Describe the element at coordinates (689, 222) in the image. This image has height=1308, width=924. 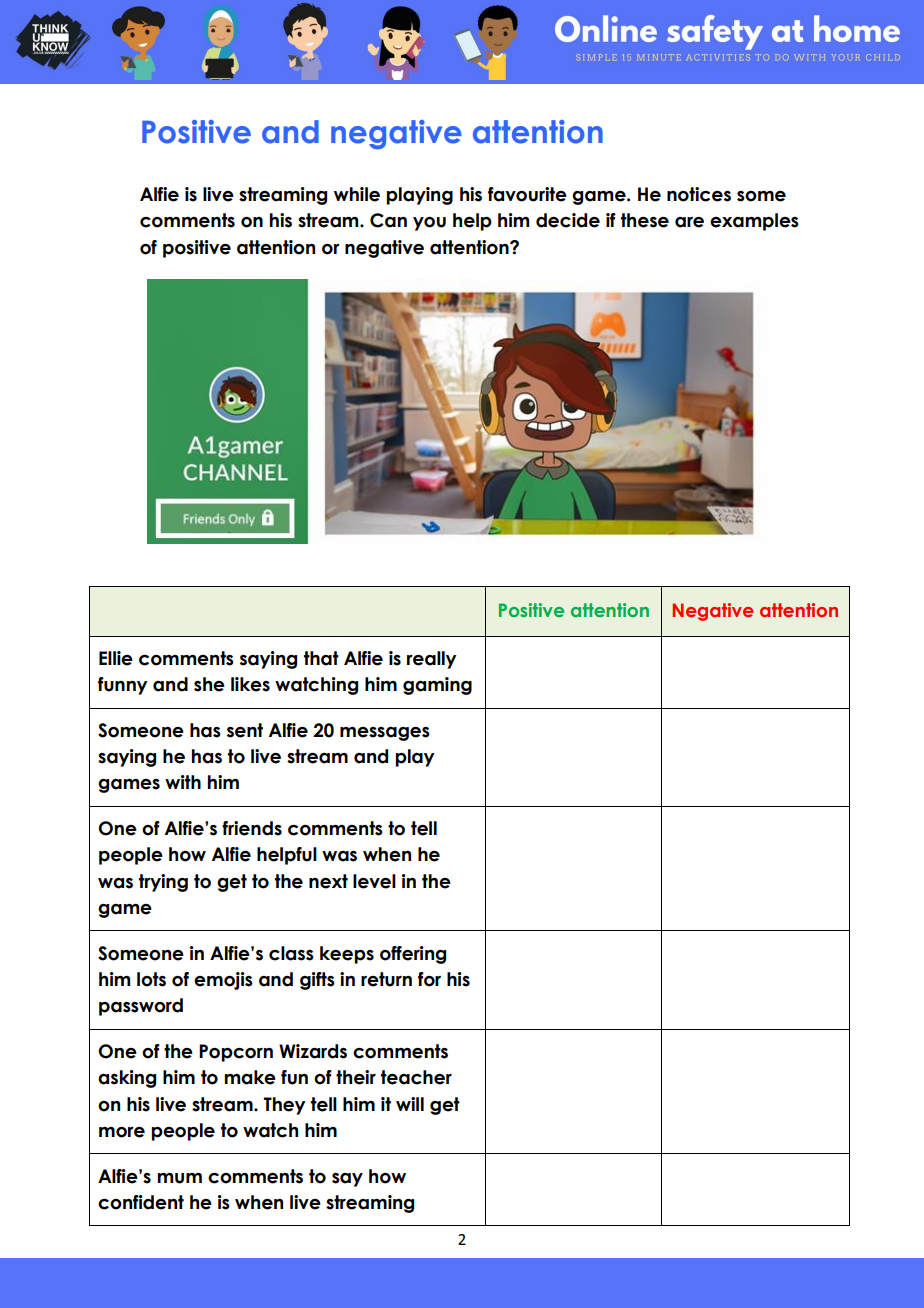
I see `are` at that location.
